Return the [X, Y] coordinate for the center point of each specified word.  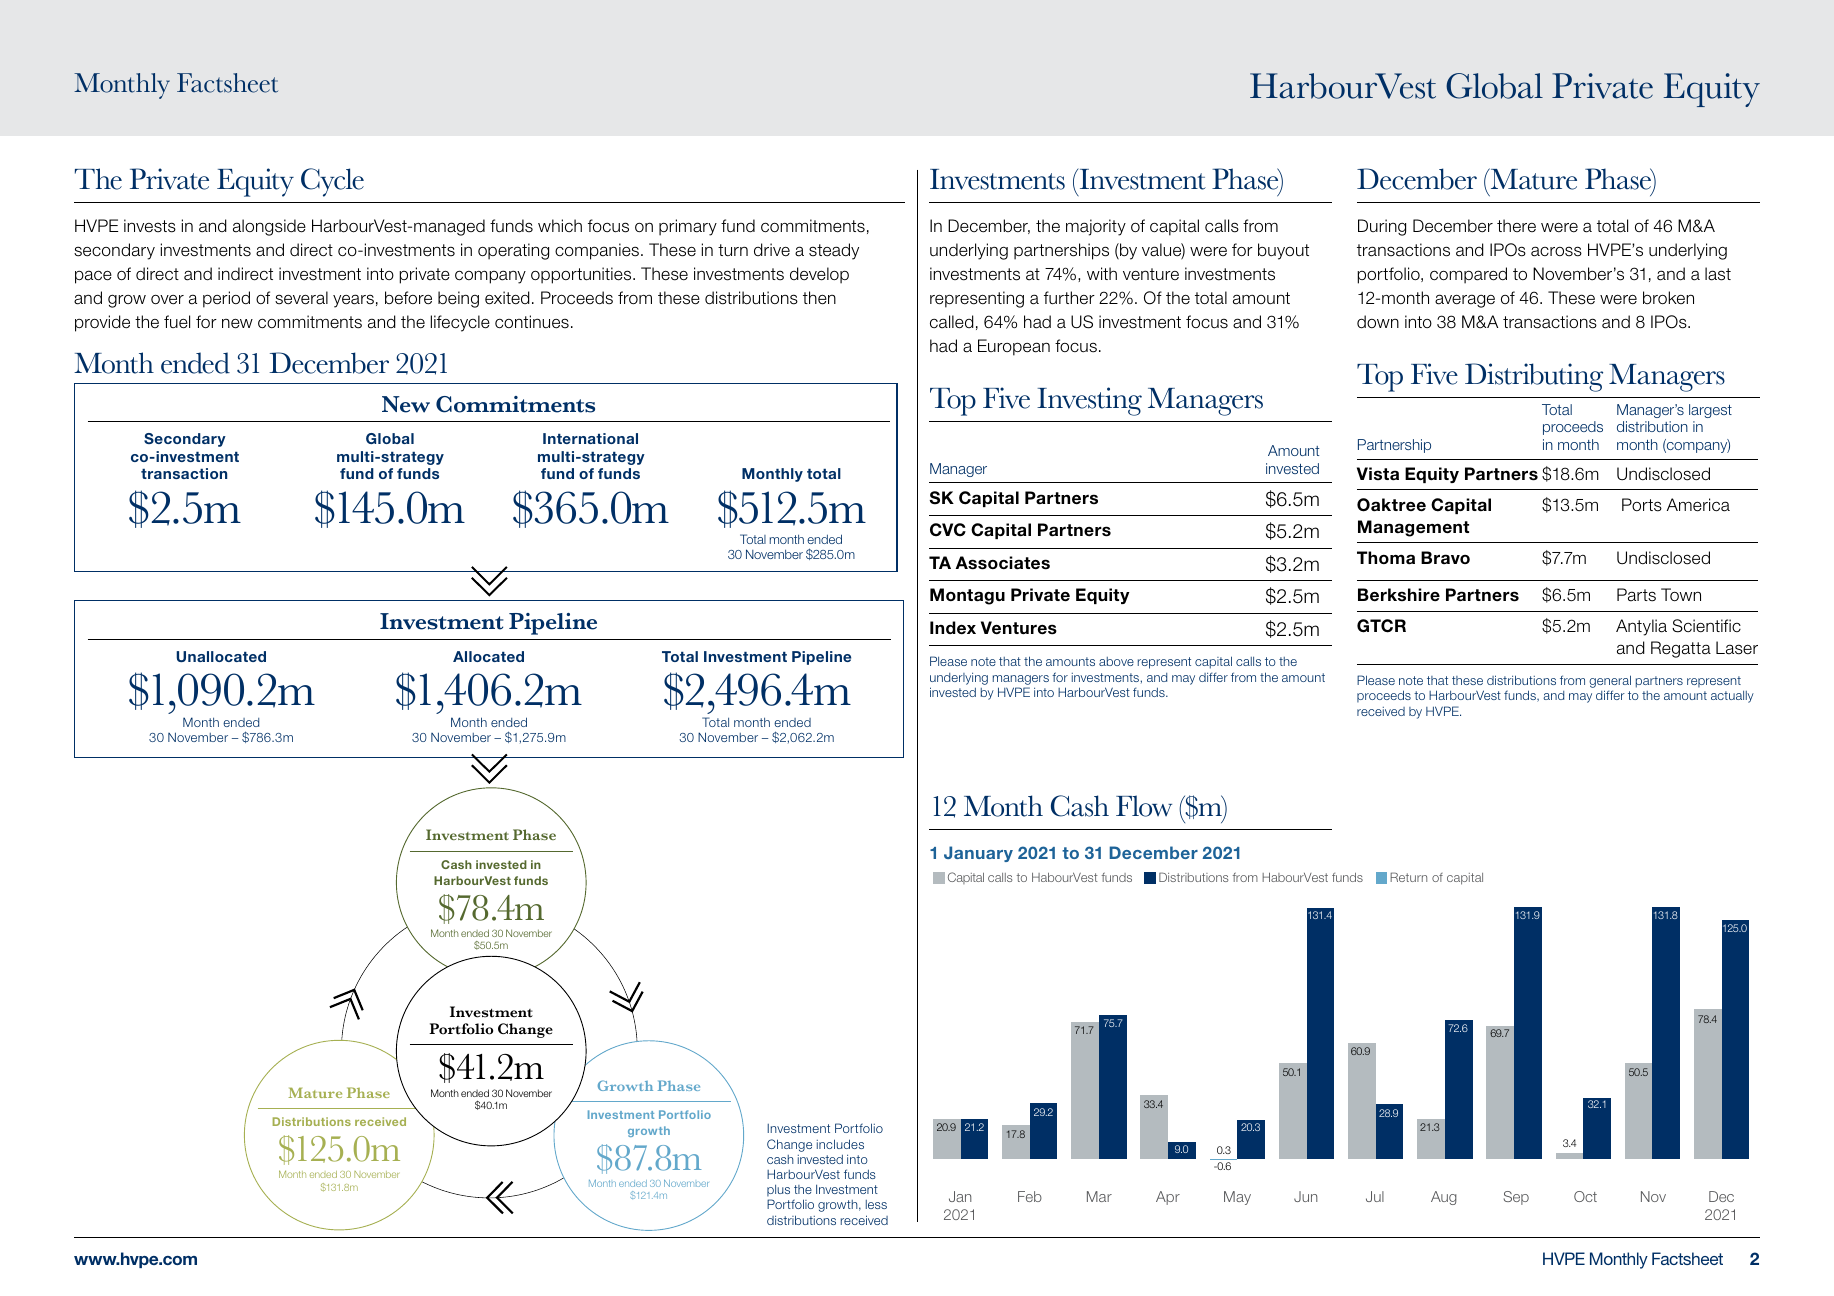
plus [778, 1192]
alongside [269, 227]
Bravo [1445, 557]
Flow [1144, 806]
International [590, 438]
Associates [1003, 563]
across [1556, 251]
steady [834, 251]
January [978, 854]
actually [1732, 697]
